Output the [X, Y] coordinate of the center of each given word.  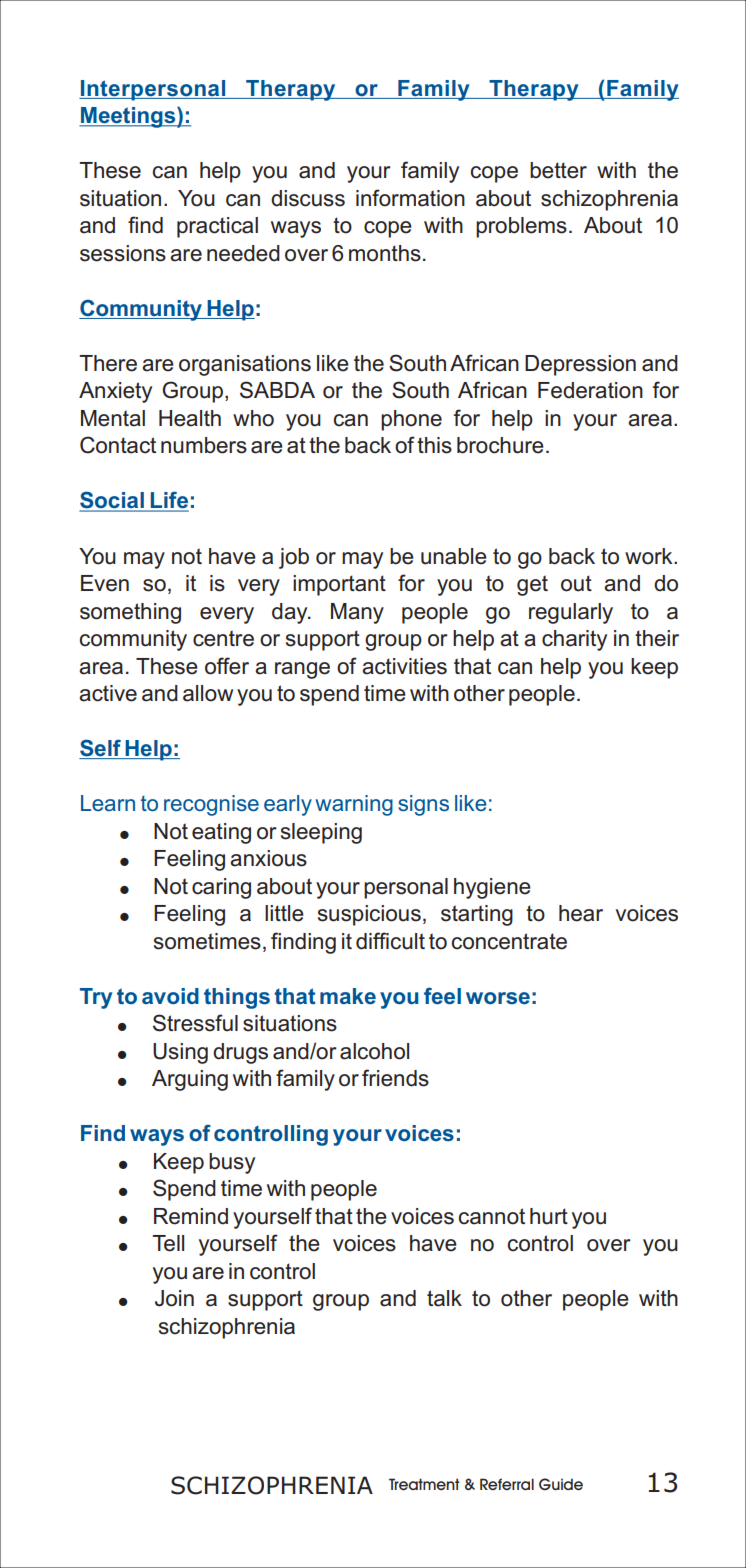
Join [174, 1298]
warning [354, 805]
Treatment [424, 1484]
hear [581, 913]
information [410, 198]
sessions [123, 253]
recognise [211, 805]
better [558, 170]
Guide [561, 1484]
